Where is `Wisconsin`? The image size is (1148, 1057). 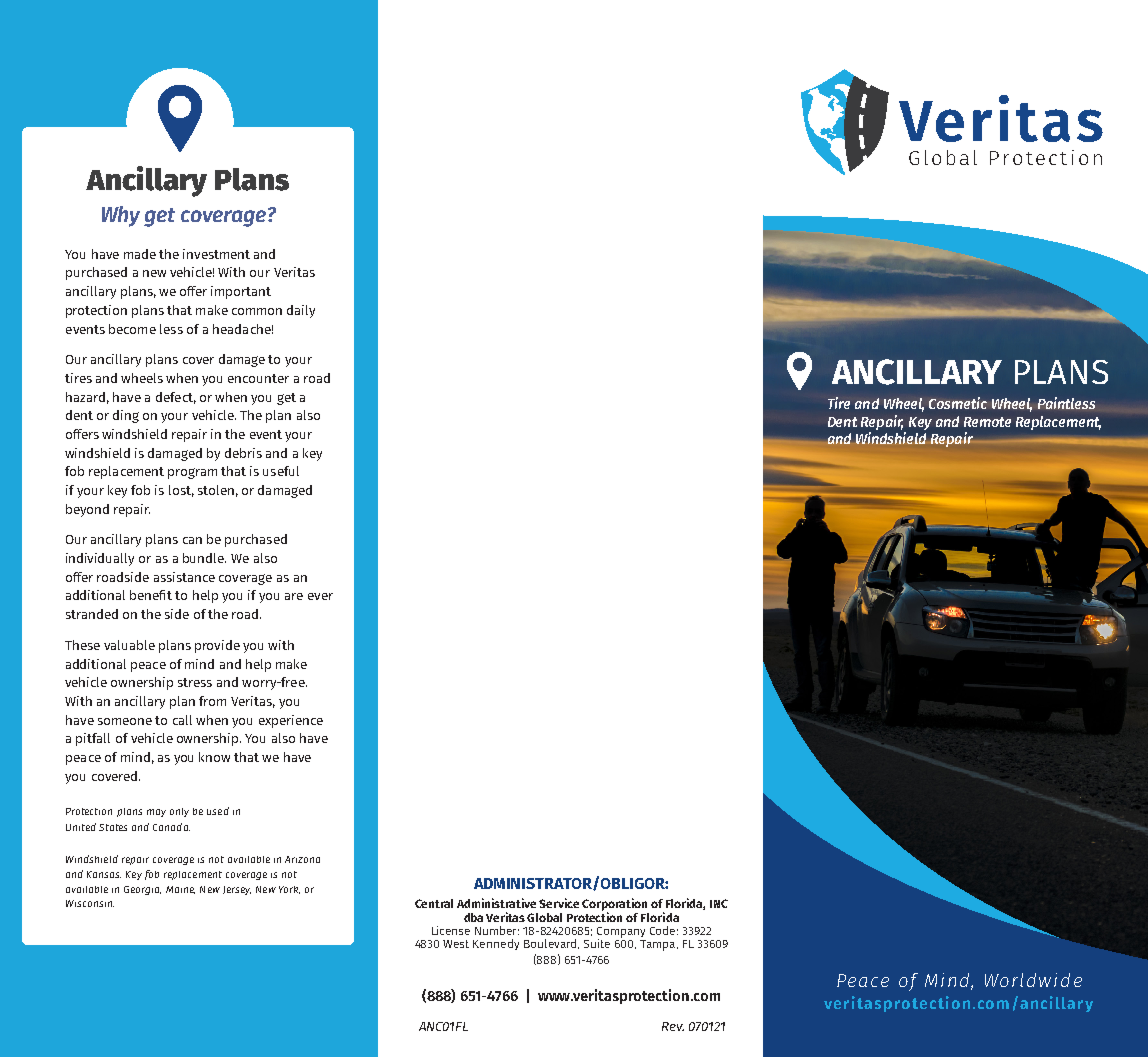 Wisconsin is located at coordinates (90, 903).
